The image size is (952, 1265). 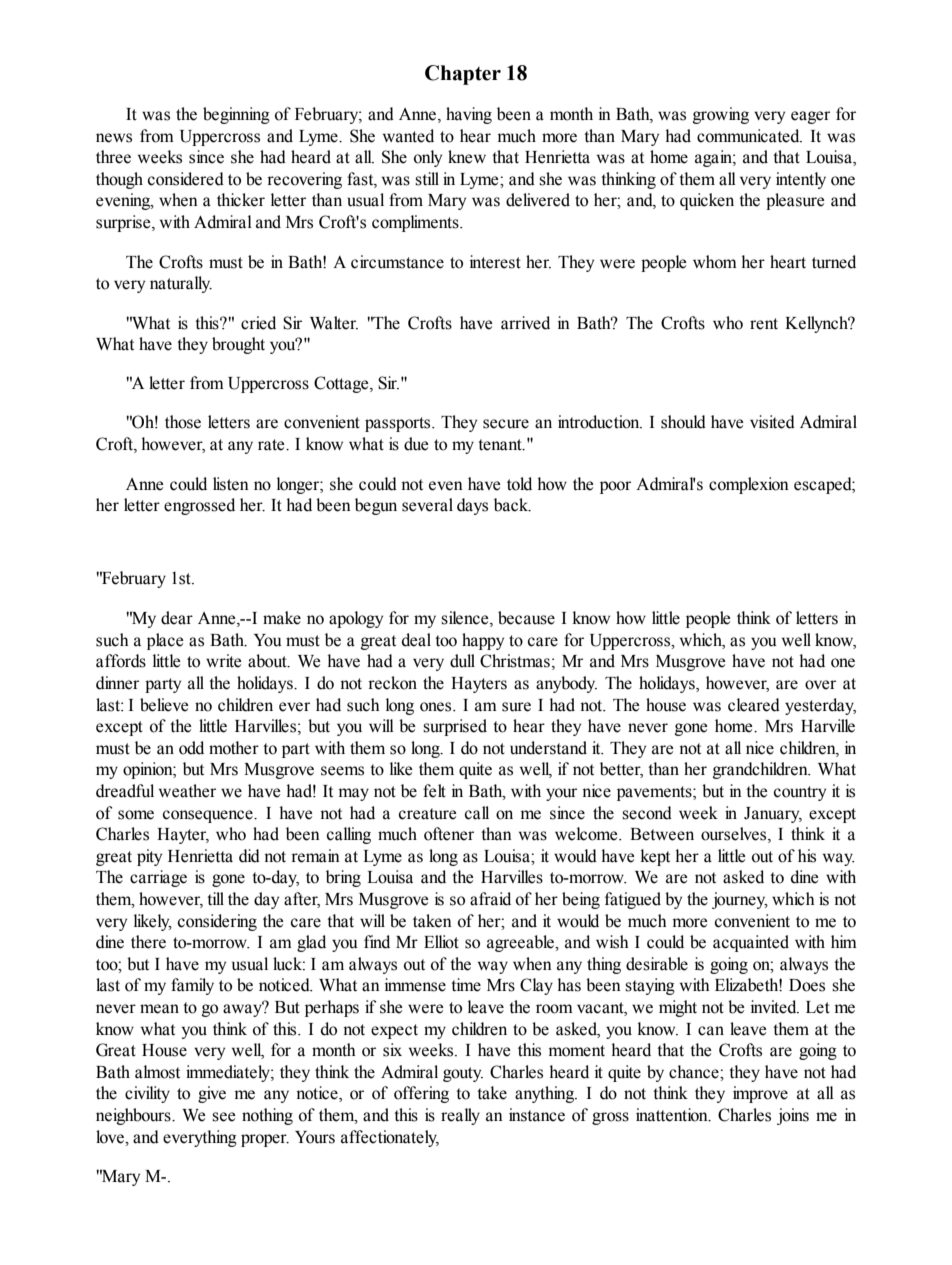 I want to click on rent, so click(x=764, y=324).
